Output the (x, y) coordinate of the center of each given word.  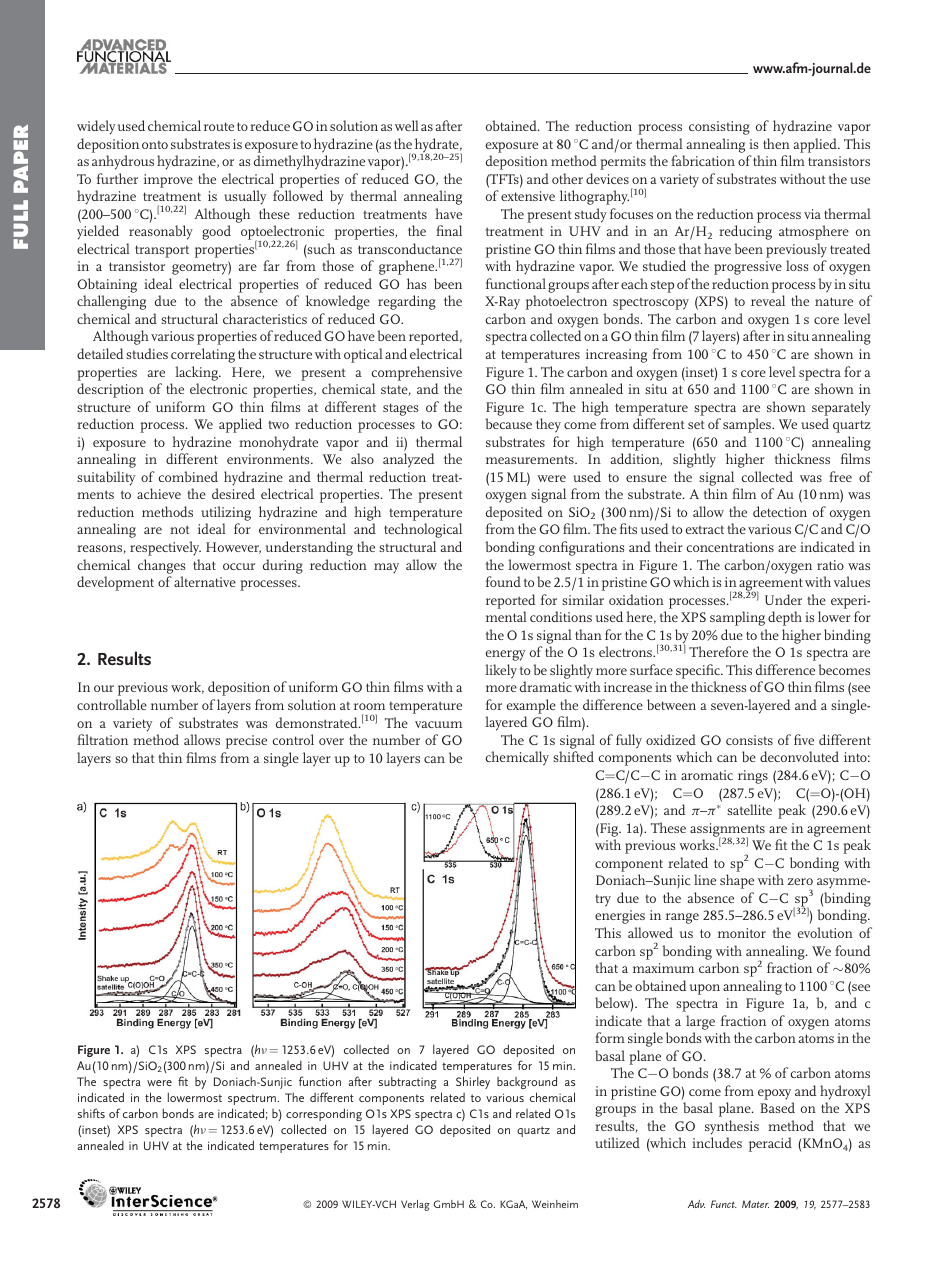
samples (748, 425)
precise (246, 742)
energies (620, 917)
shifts (91, 1113)
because (508, 423)
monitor (742, 933)
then (776, 143)
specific (699, 671)
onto (155, 144)
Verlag (415, 1205)
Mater (755, 1204)
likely (501, 671)
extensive (528, 196)
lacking (197, 373)
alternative (205, 581)
